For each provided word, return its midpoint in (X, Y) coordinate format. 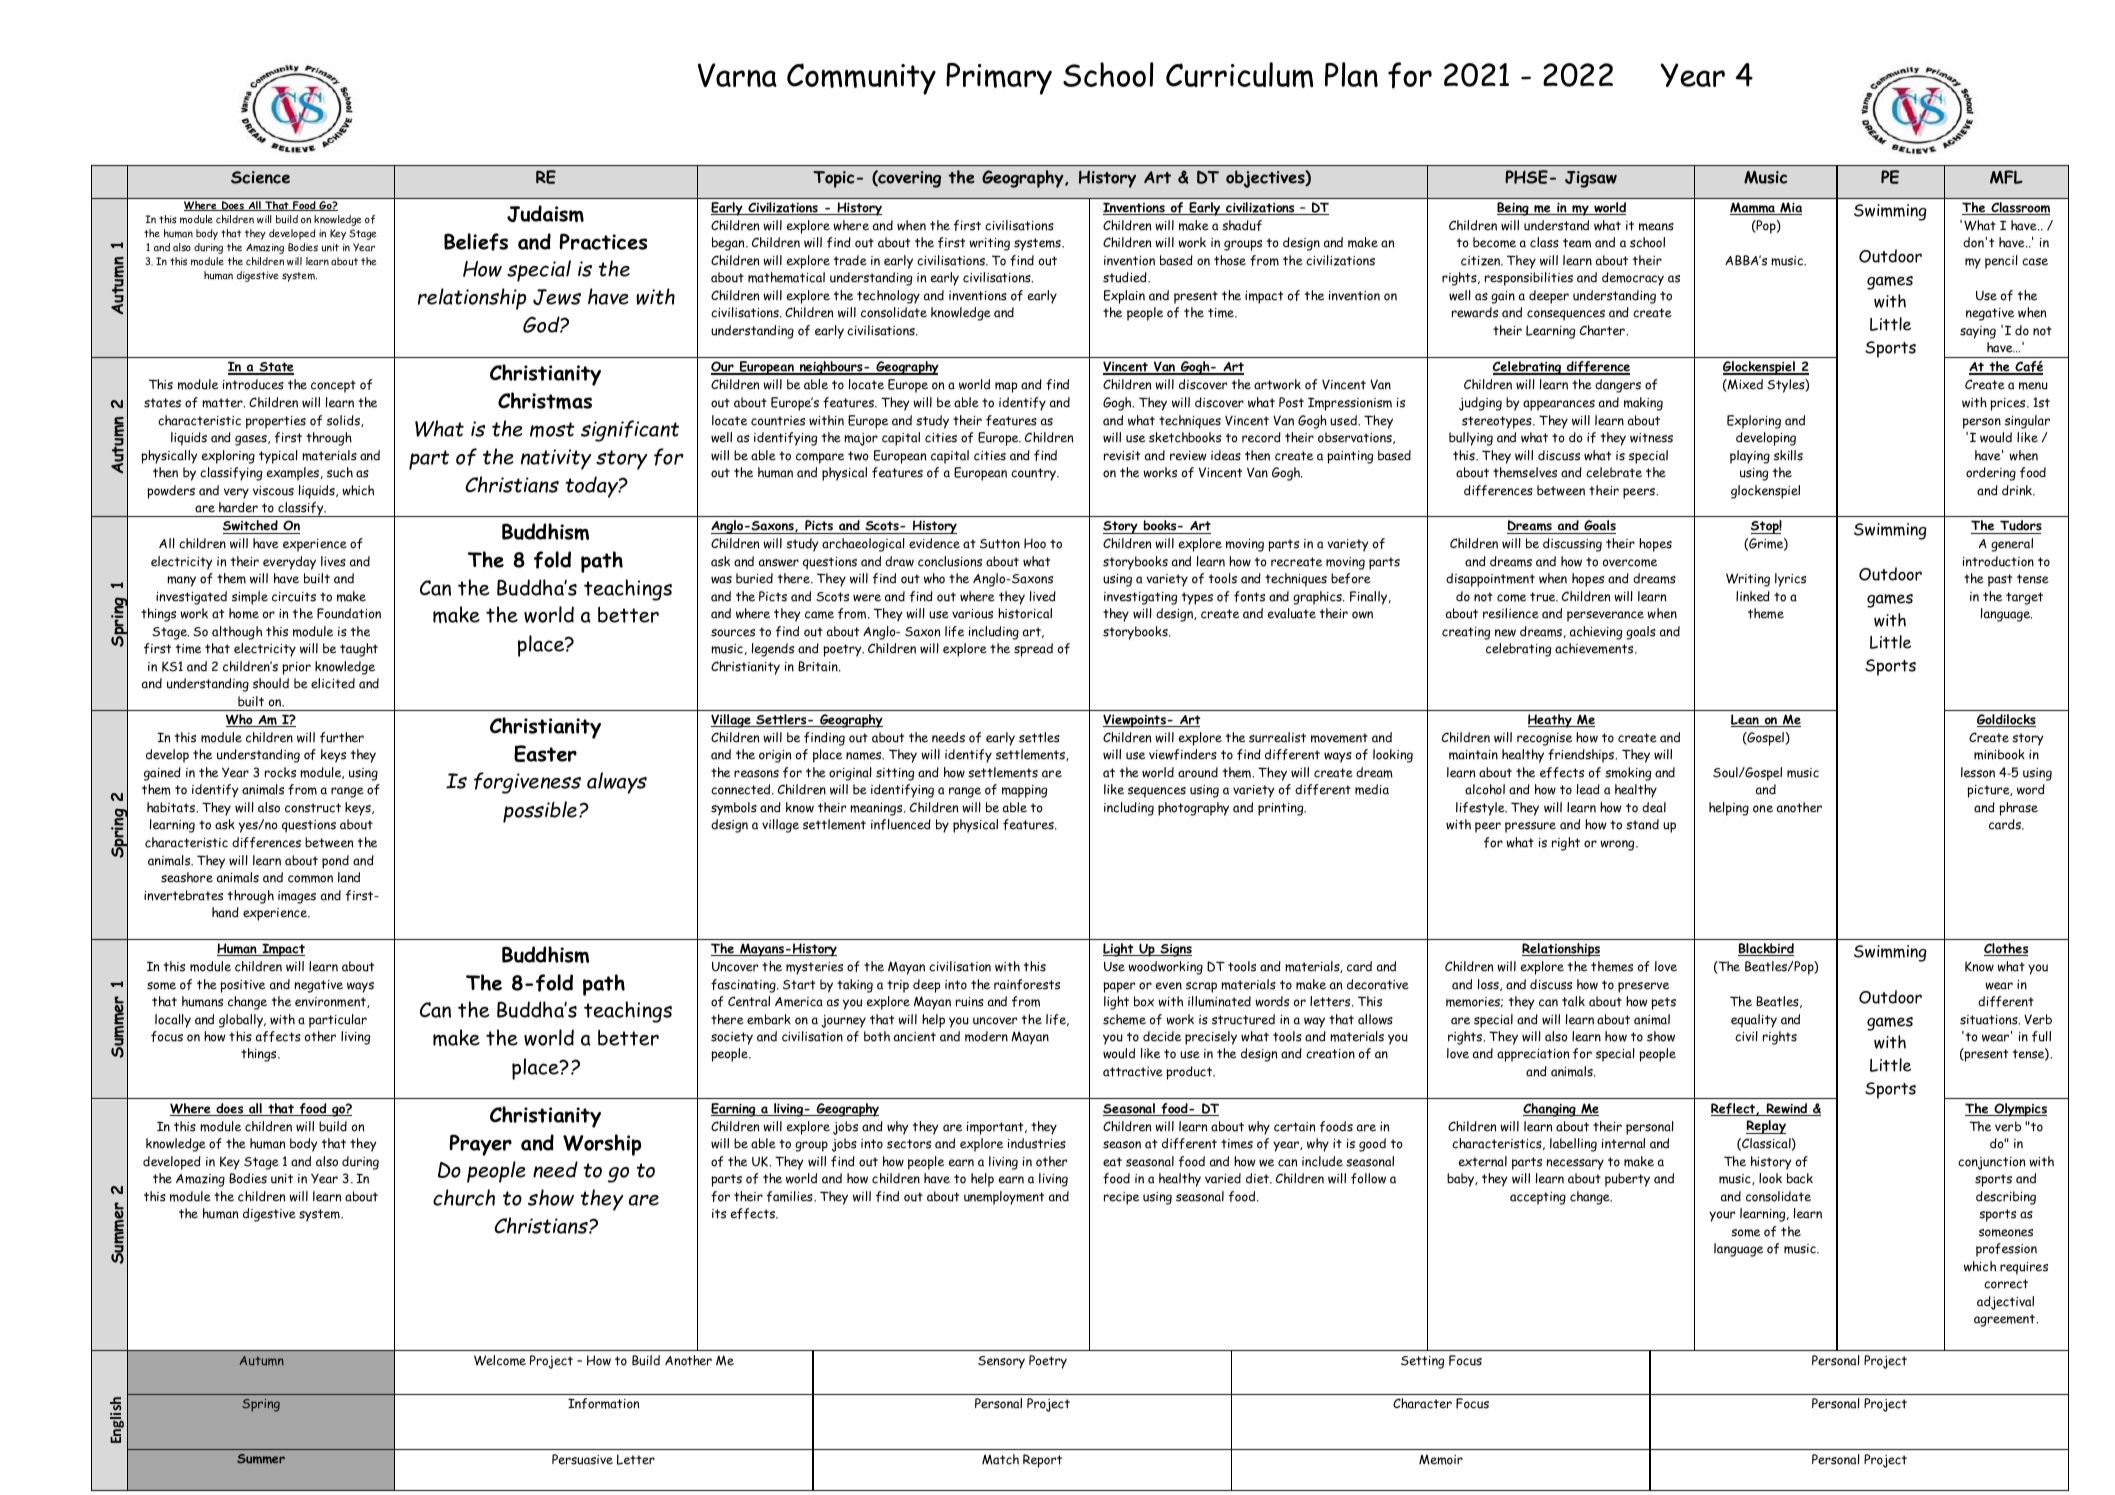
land (349, 877)
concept (333, 386)
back (1800, 1178)
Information (603, 1403)
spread (1033, 650)
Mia (1790, 208)
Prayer (481, 1145)
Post (1291, 402)
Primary (999, 79)
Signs (1175, 950)
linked (1753, 596)
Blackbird (1766, 949)
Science (260, 177)
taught (359, 650)
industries (1037, 1143)
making (1643, 404)
